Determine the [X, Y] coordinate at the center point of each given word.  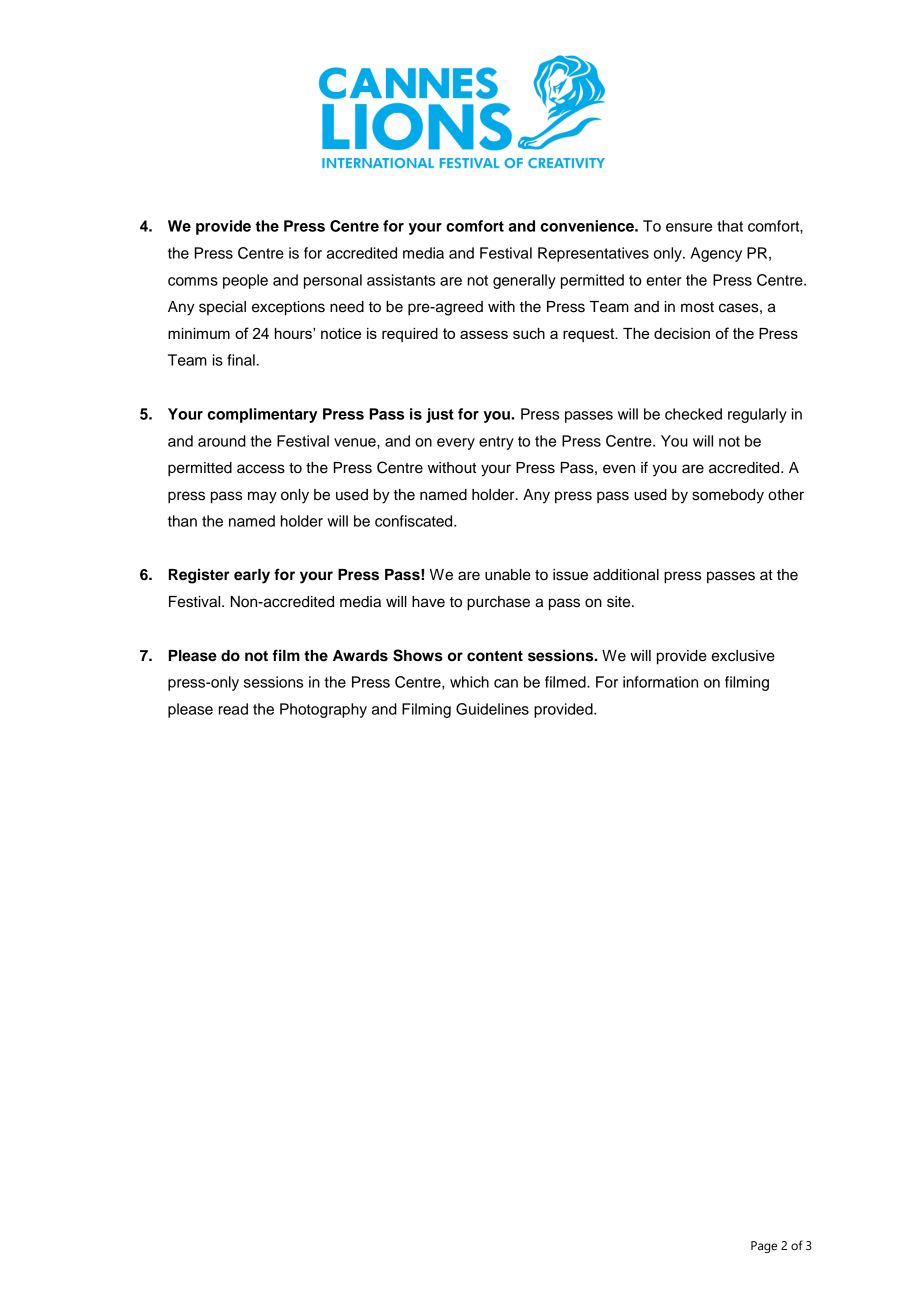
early [252, 576]
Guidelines [492, 709]
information [660, 682]
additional [626, 575]
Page [764, 1247]
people [245, 281]
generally [524, 281]
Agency [716, 254]
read [233, 709]
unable [508, 575]
